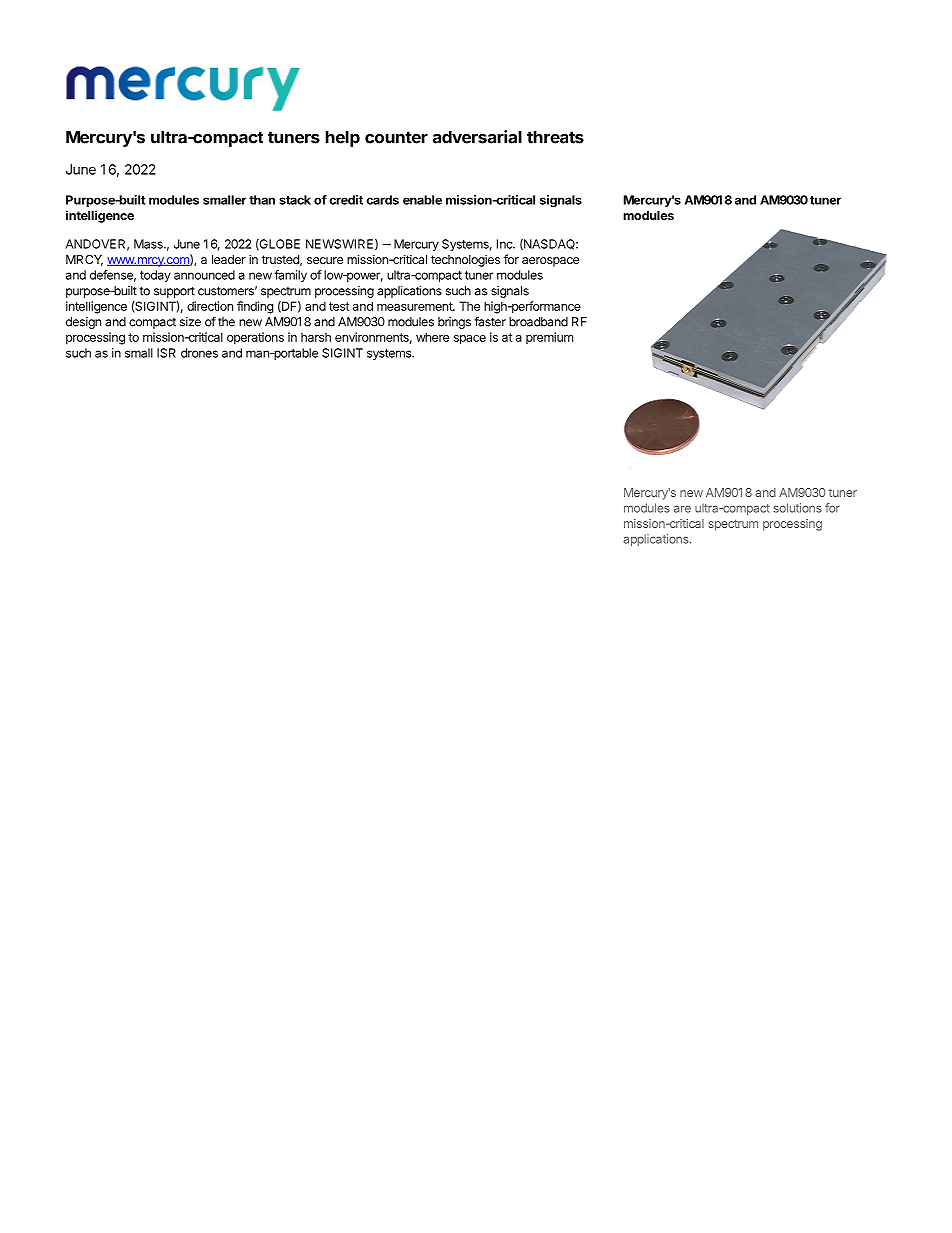  Describe the element at coordinates (316, 337) in the screenshot. I see `harsh` at that location.
